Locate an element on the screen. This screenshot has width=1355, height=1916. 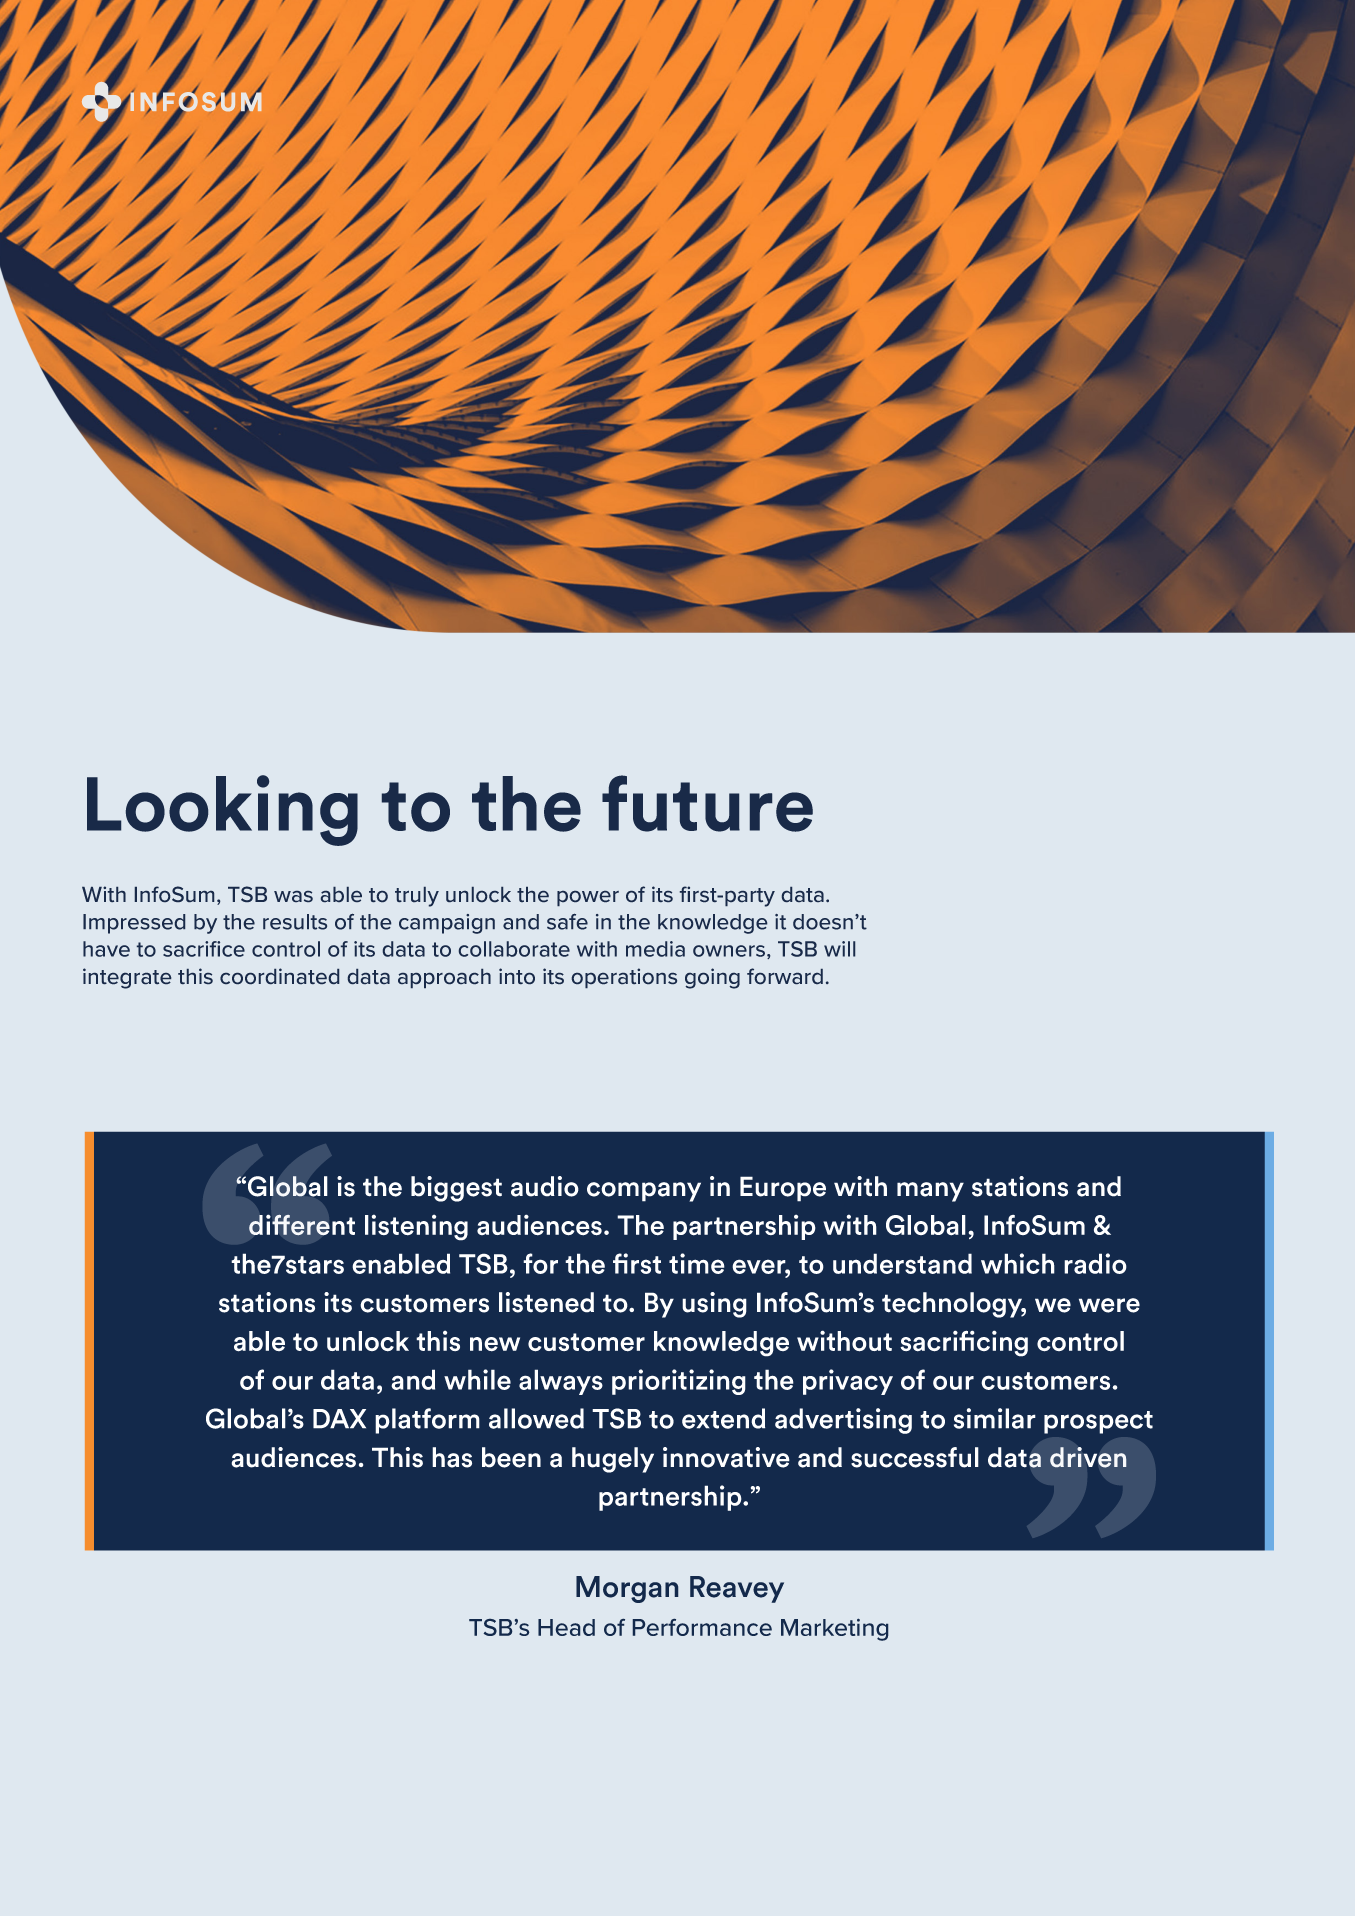
audio is located at coordinates (545, 1186).
